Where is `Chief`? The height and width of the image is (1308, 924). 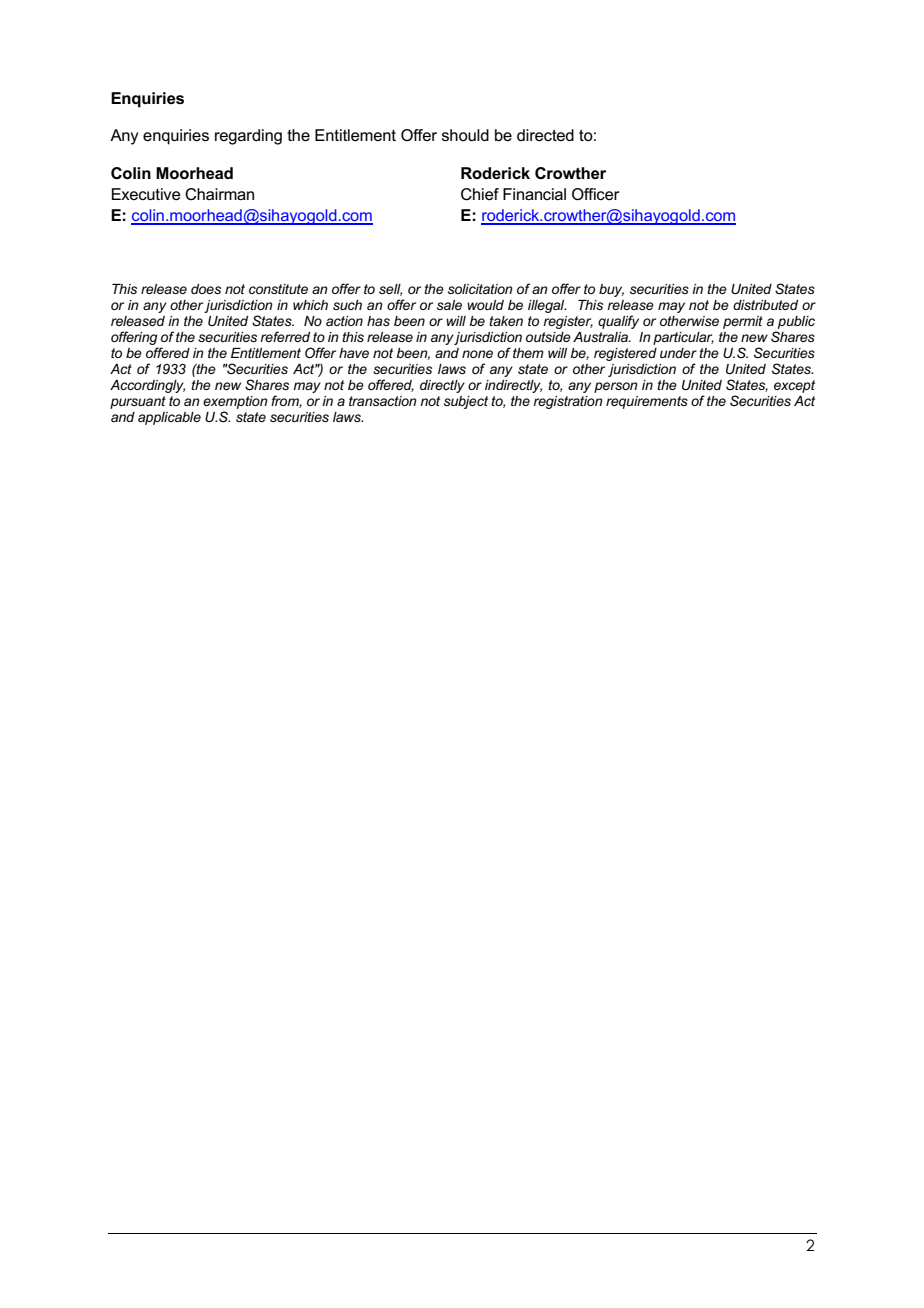 Chief is located at coordinates (480, 194).
